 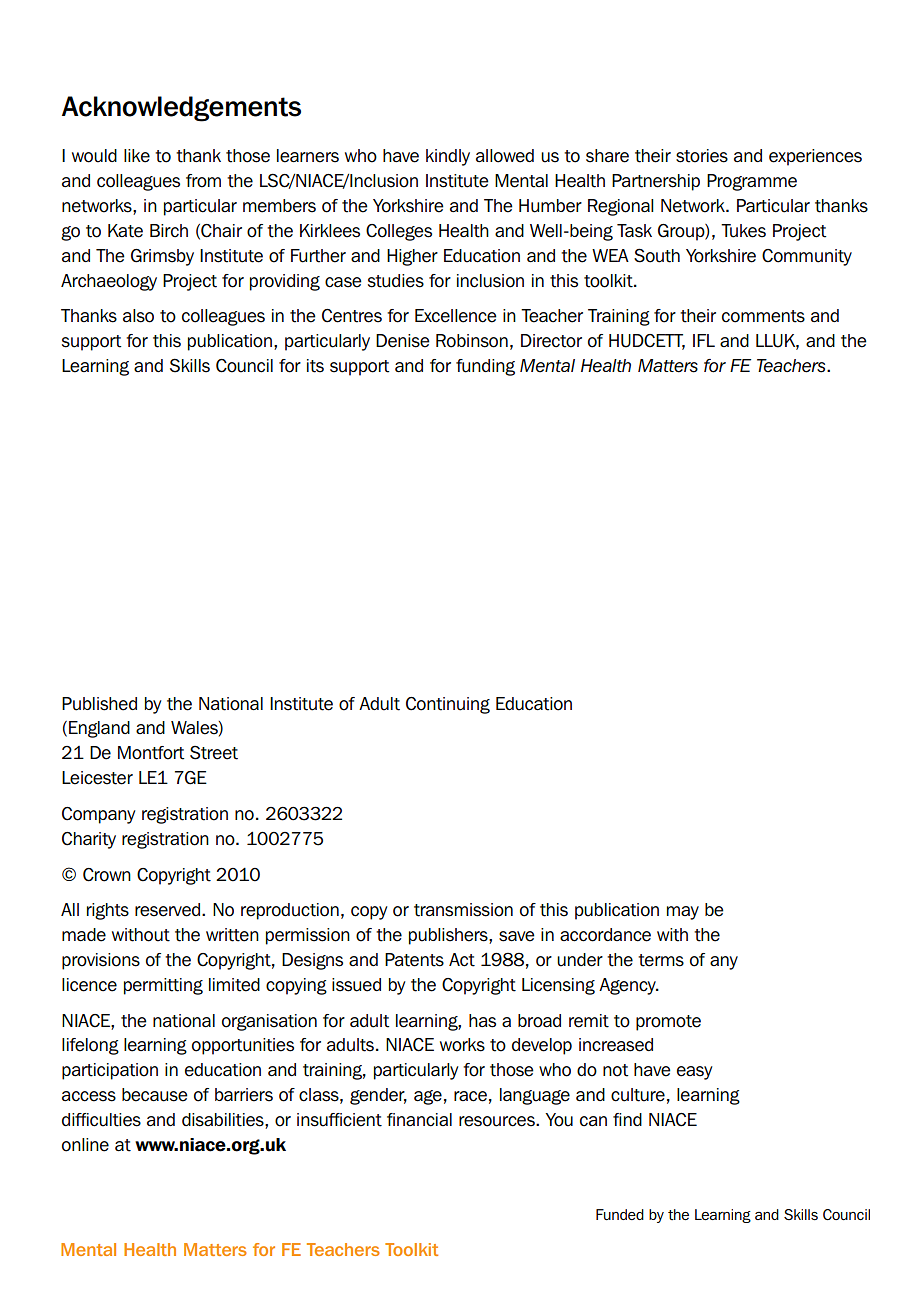 What do you see at coordinates (485, 367) in the screenshot?
I see `funding` at bounding box center [485, 367].
